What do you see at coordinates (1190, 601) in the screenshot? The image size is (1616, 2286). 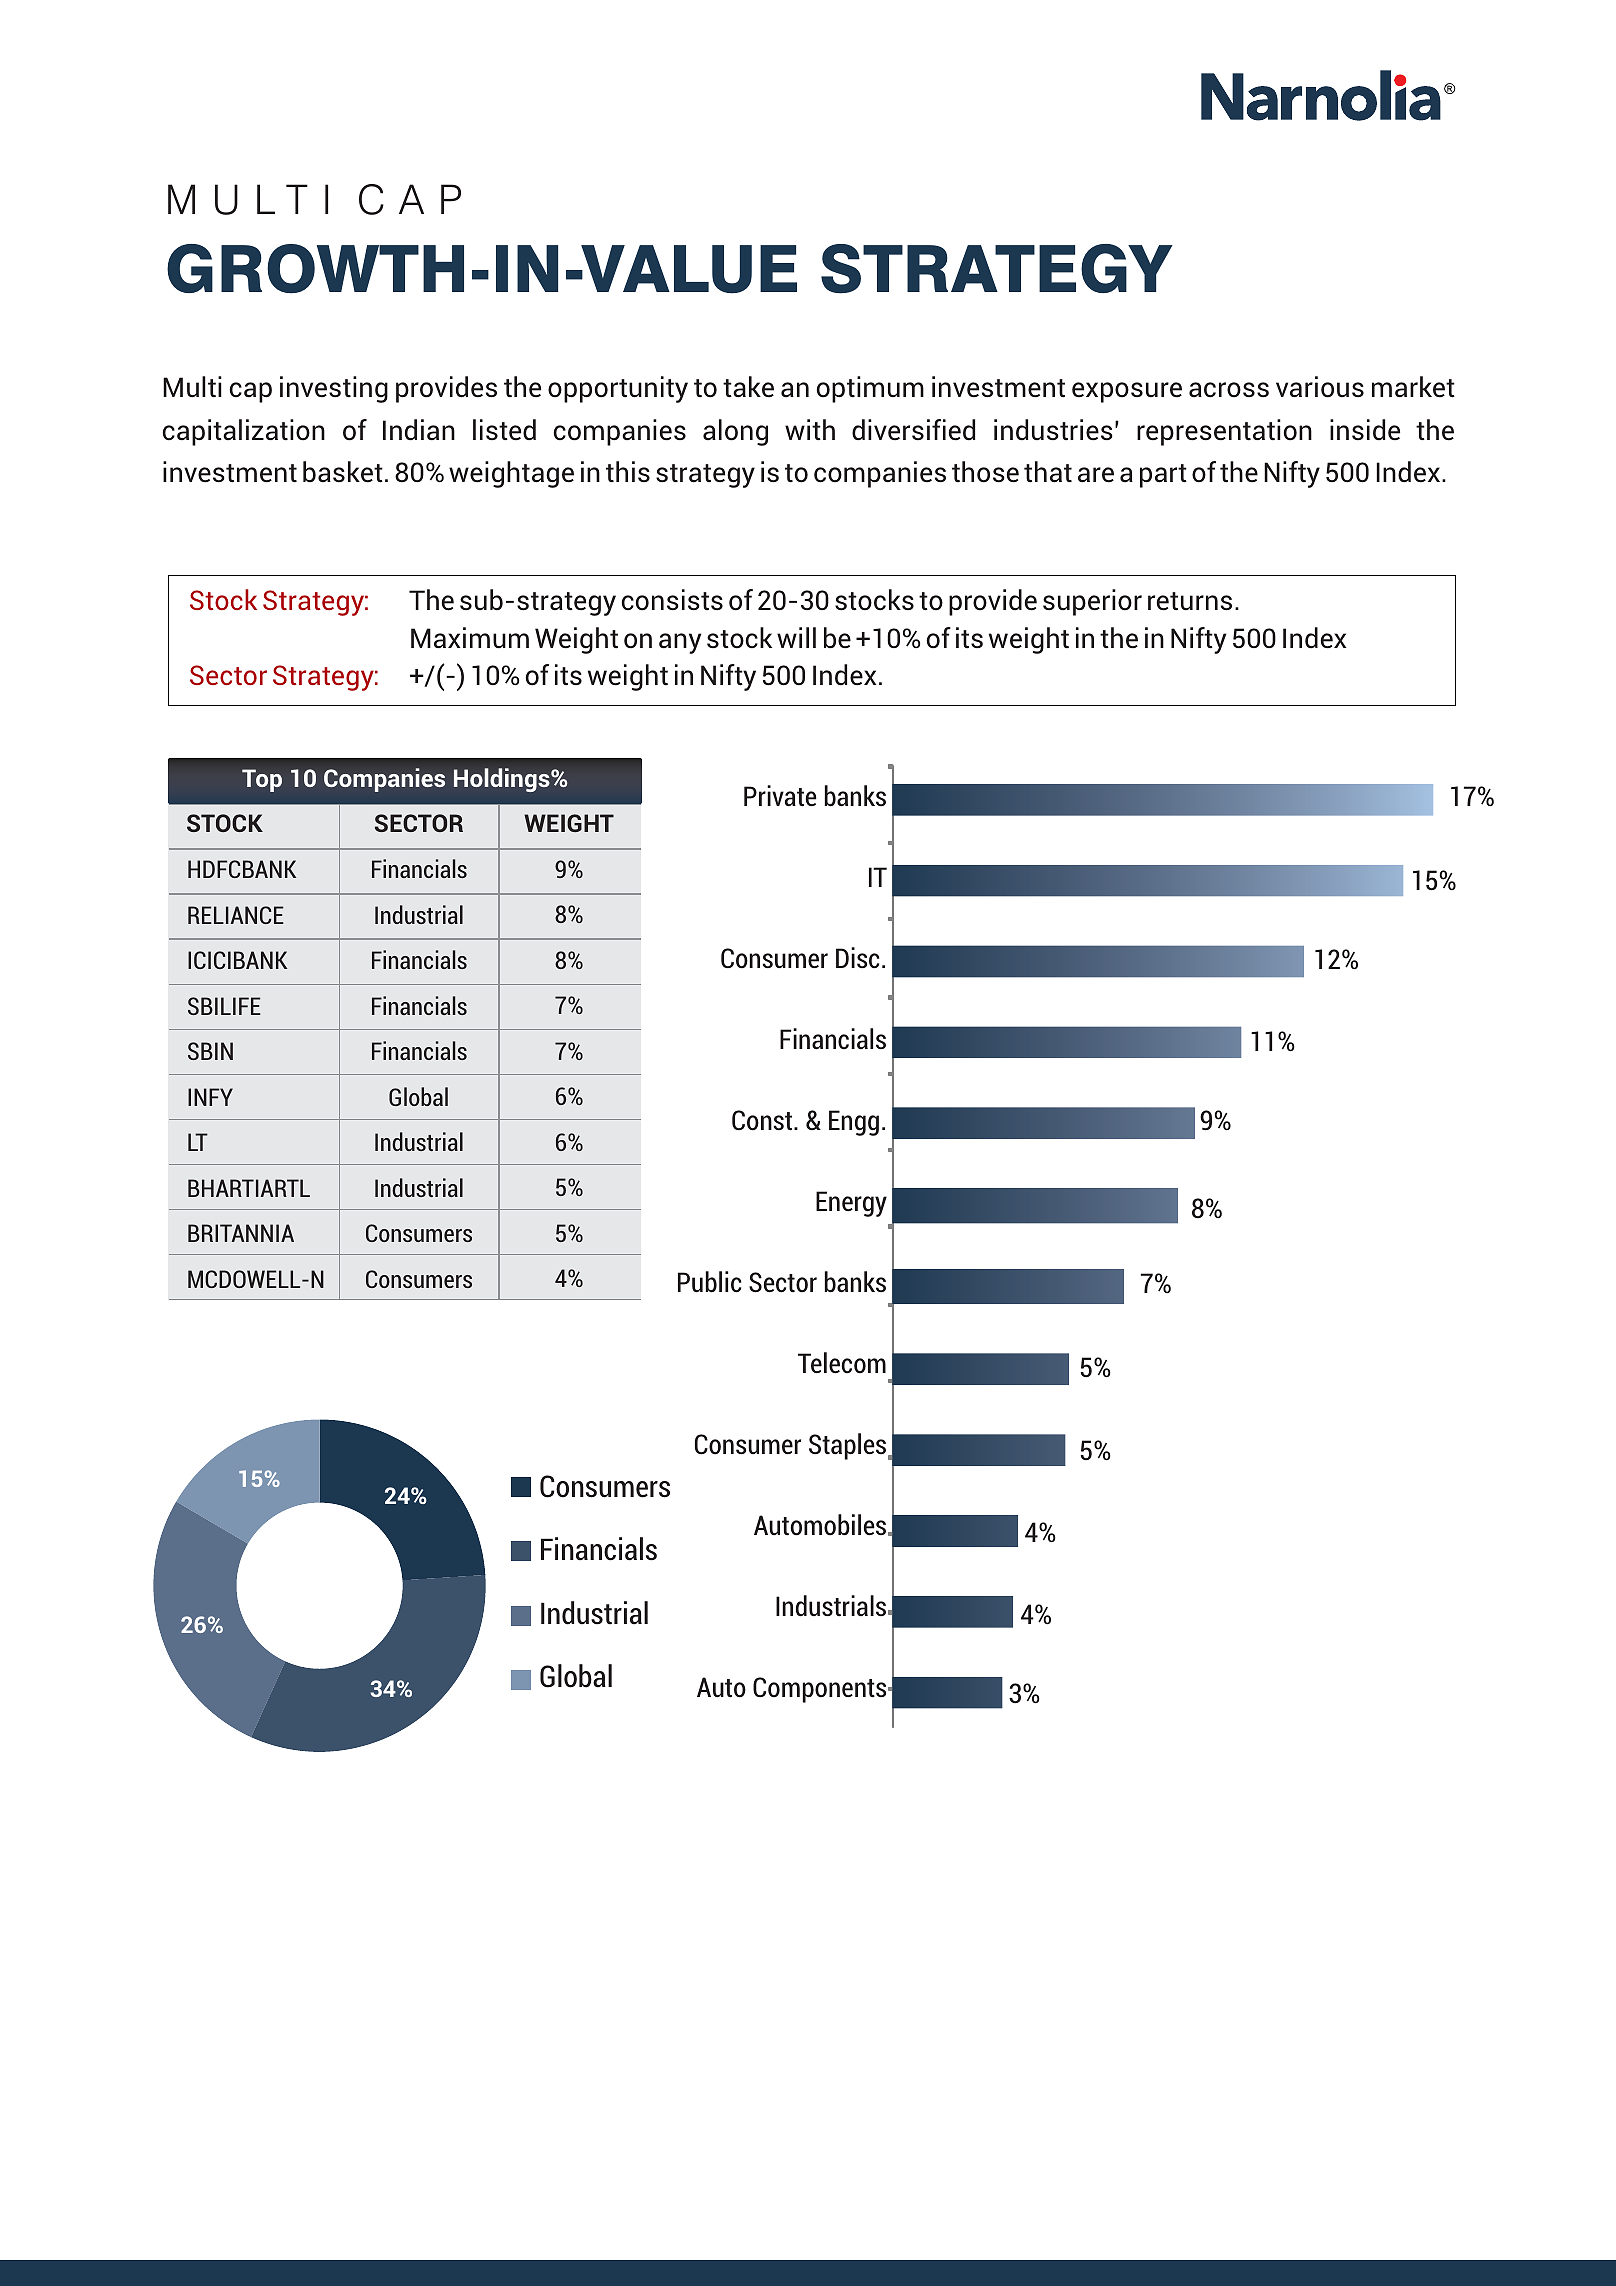 I see `returns` at bounding box center [1190, 601].
